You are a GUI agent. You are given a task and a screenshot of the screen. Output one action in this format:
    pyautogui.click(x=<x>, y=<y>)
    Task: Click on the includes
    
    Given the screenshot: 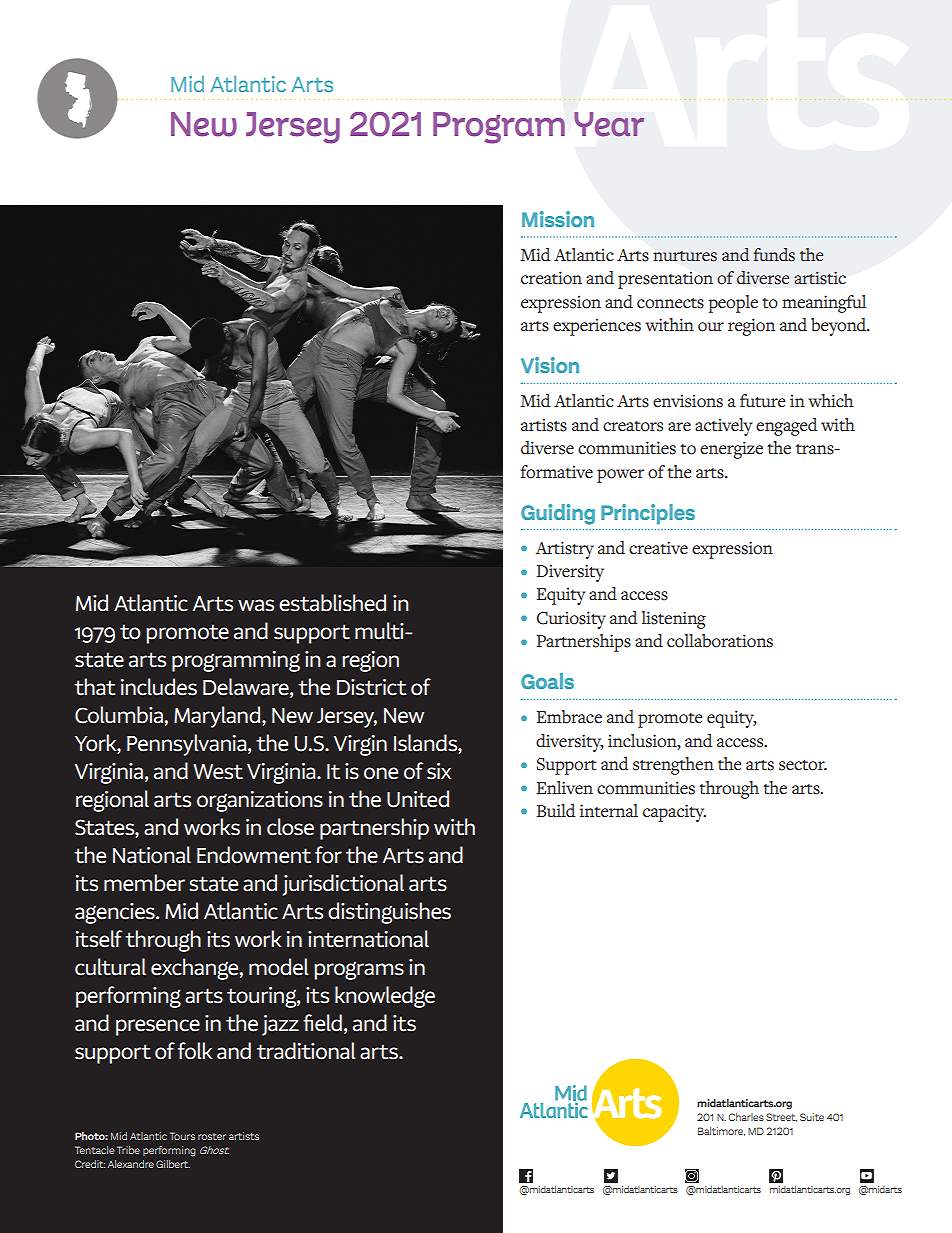 What is the action you would take?
    pyautogui.click(x=159, y=687)
